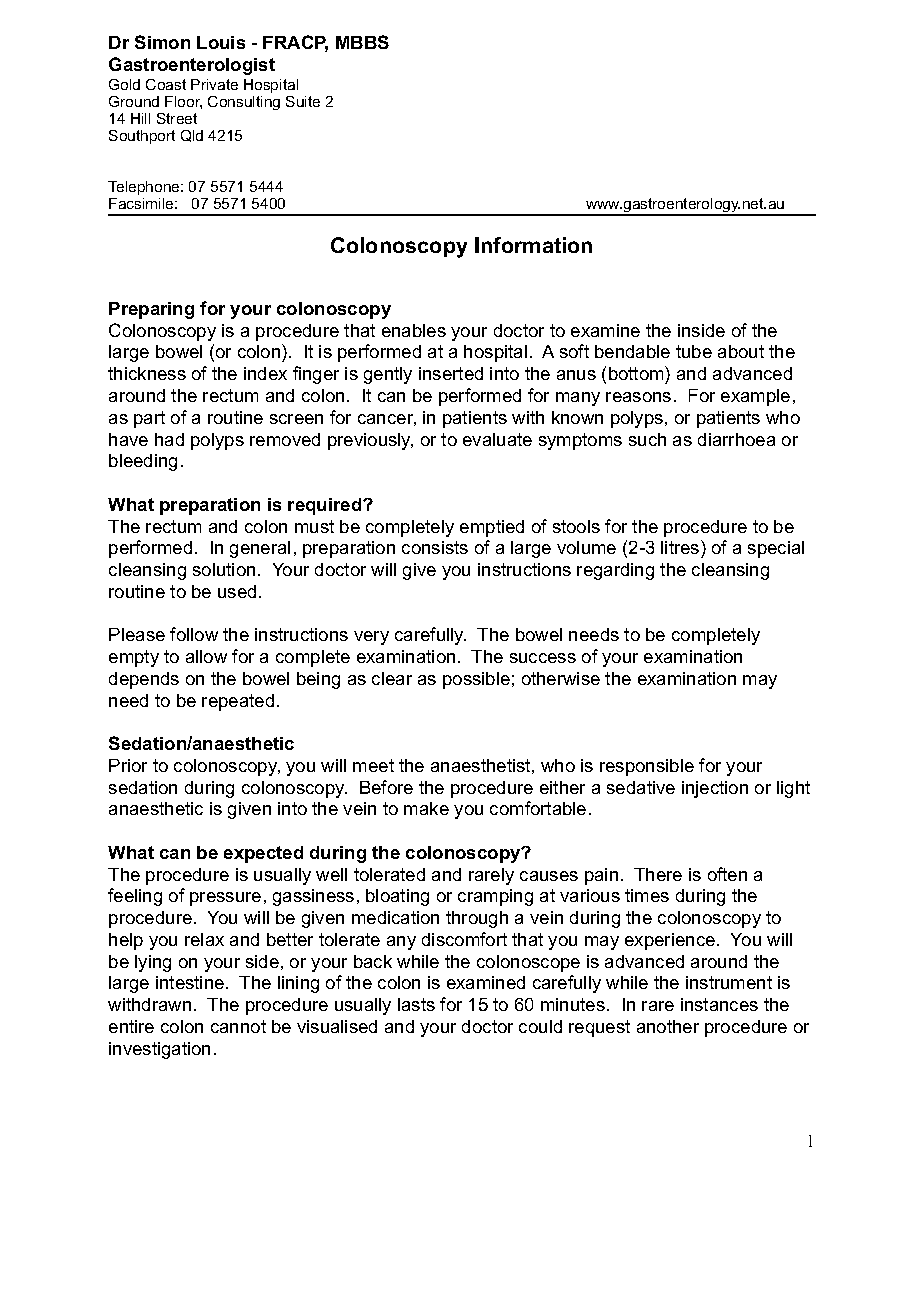  What do you see at coordinates (533, 245) in the document?
I see `Information` at bounding box center [533, 245].
